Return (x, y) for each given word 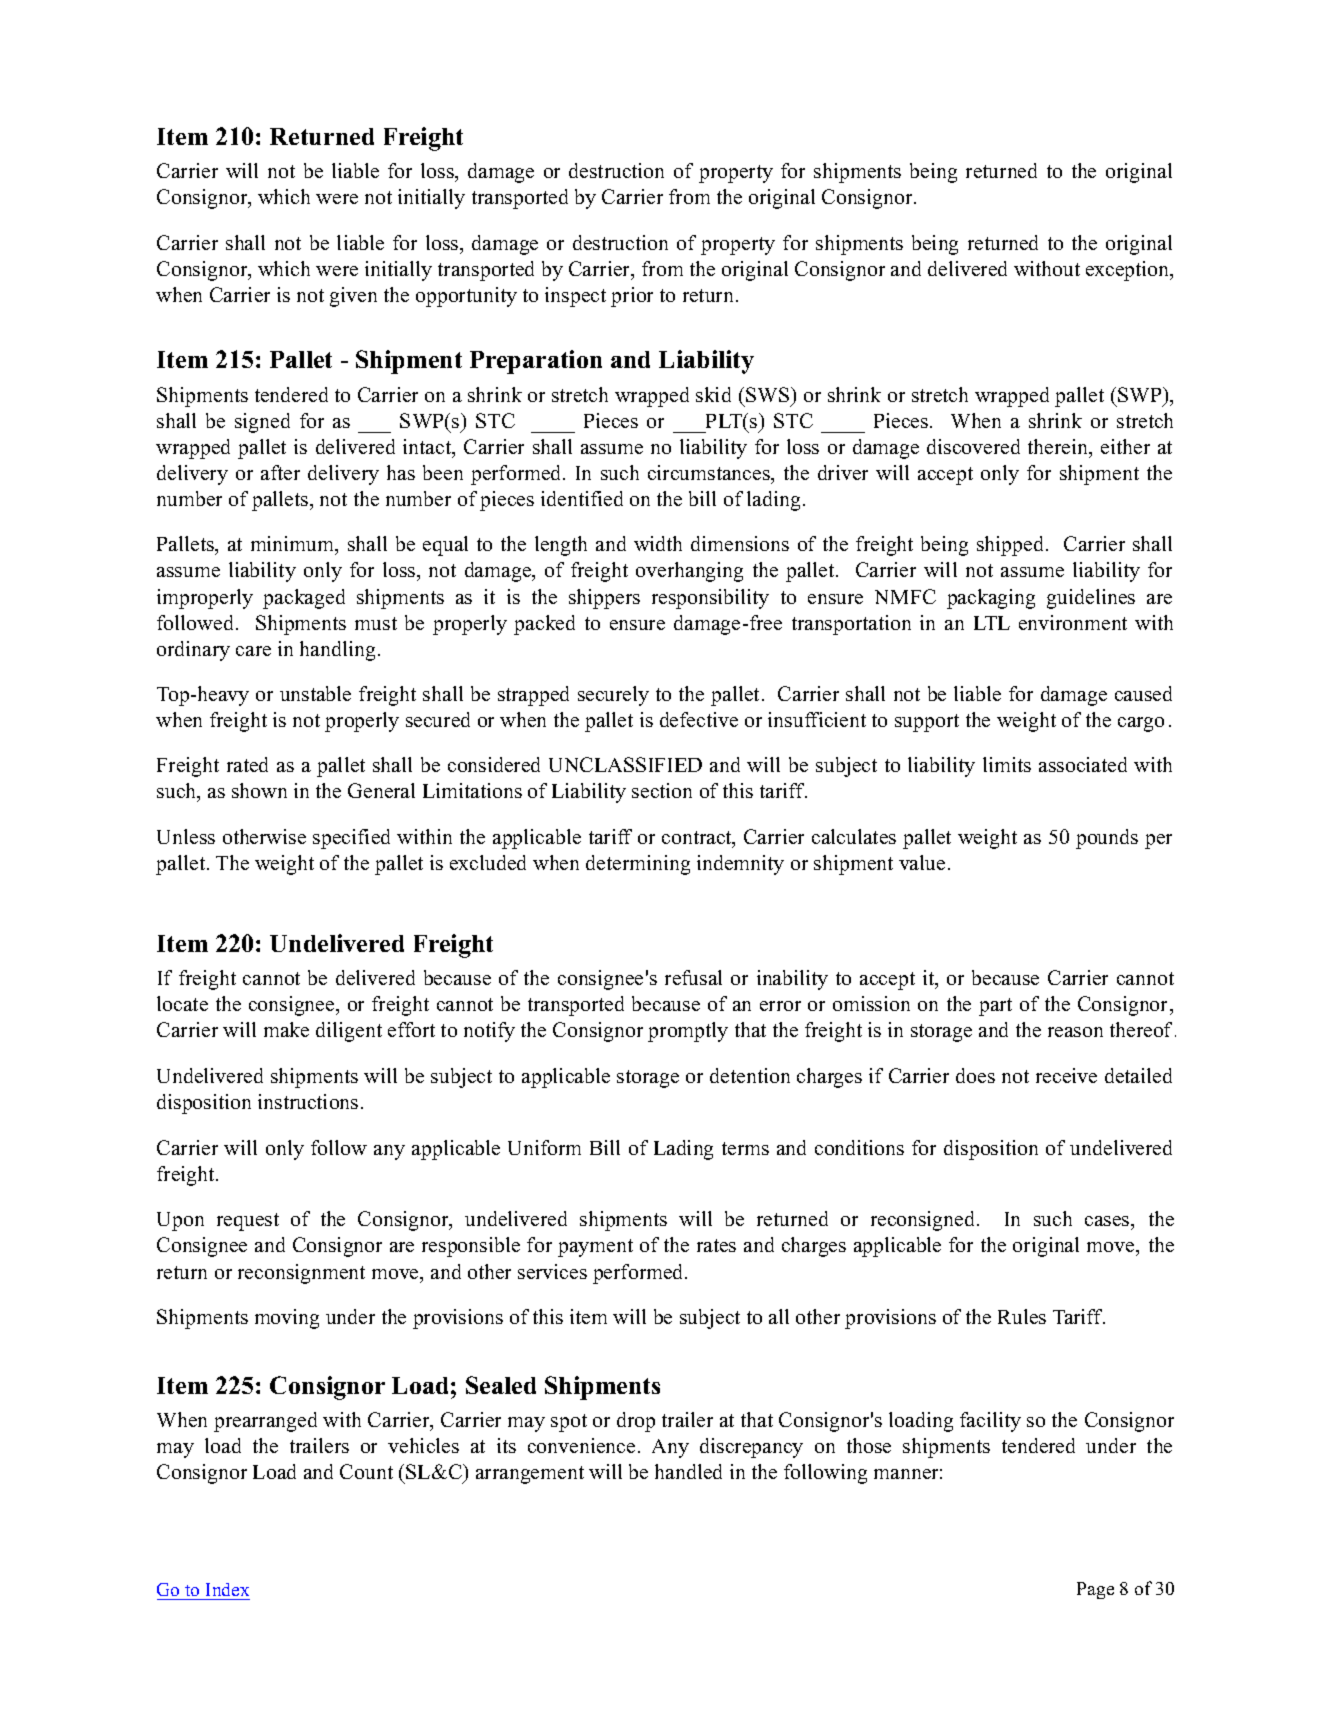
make (286, 1029)
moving (287, 1319)
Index (227, 1589)
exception (1129, 271)
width (658, 543)
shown (259, 790)
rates (716, 1245)
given (353, 297)
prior (632, 297)
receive (1066, 1075)
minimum (294, 545)
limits (1007, 764)
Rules (1022, 1316)
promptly (688, 1032)
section (662, 790)
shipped (1012, 546)
